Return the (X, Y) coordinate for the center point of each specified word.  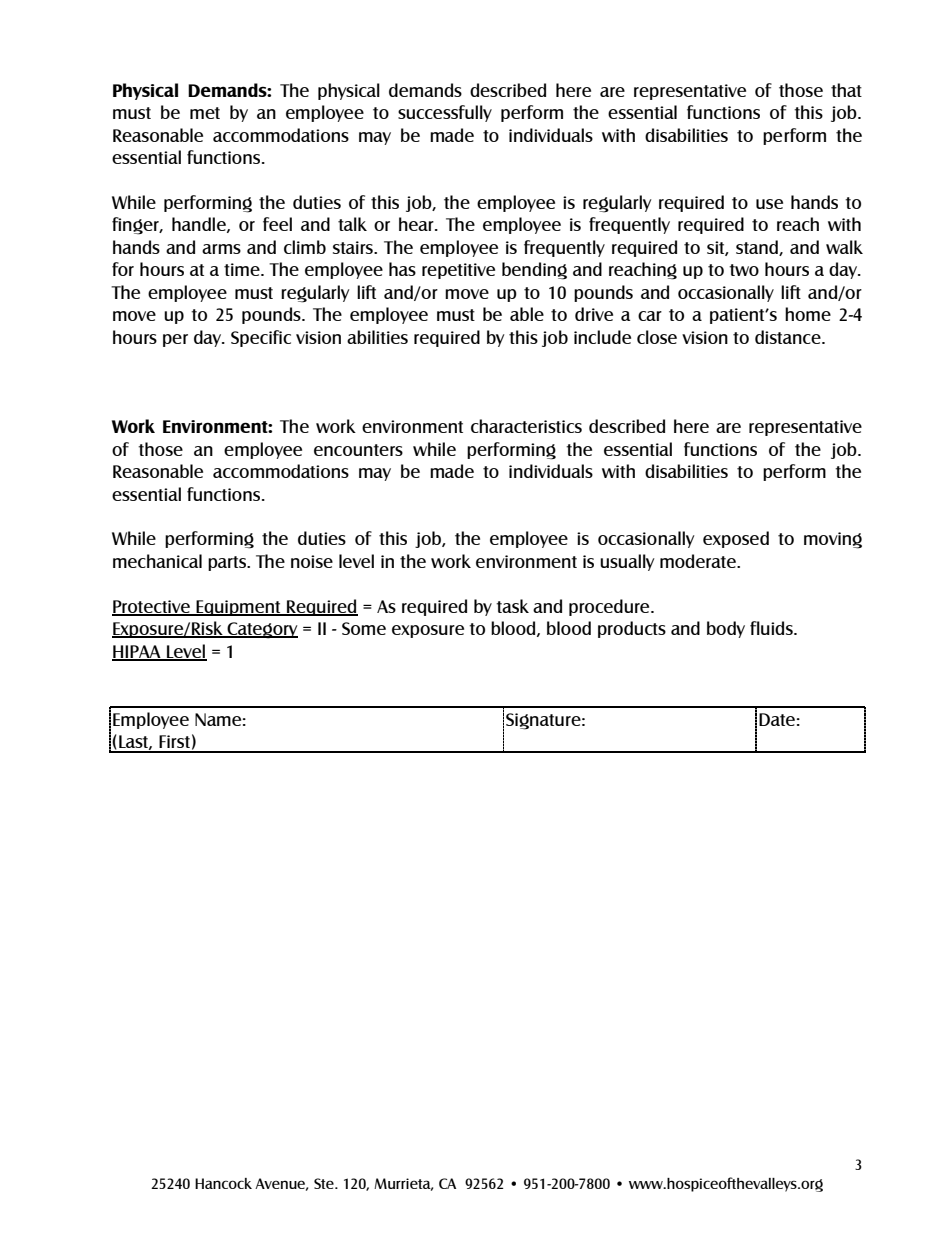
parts (228, 563)
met (205, 113)
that (846, 90)
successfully (445, 113)
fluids (772, 628)
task (512, 606)
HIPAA (137, 652)
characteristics (526, 426)
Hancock (223, 1183)
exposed (736, 539)
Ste (325, 1183)
